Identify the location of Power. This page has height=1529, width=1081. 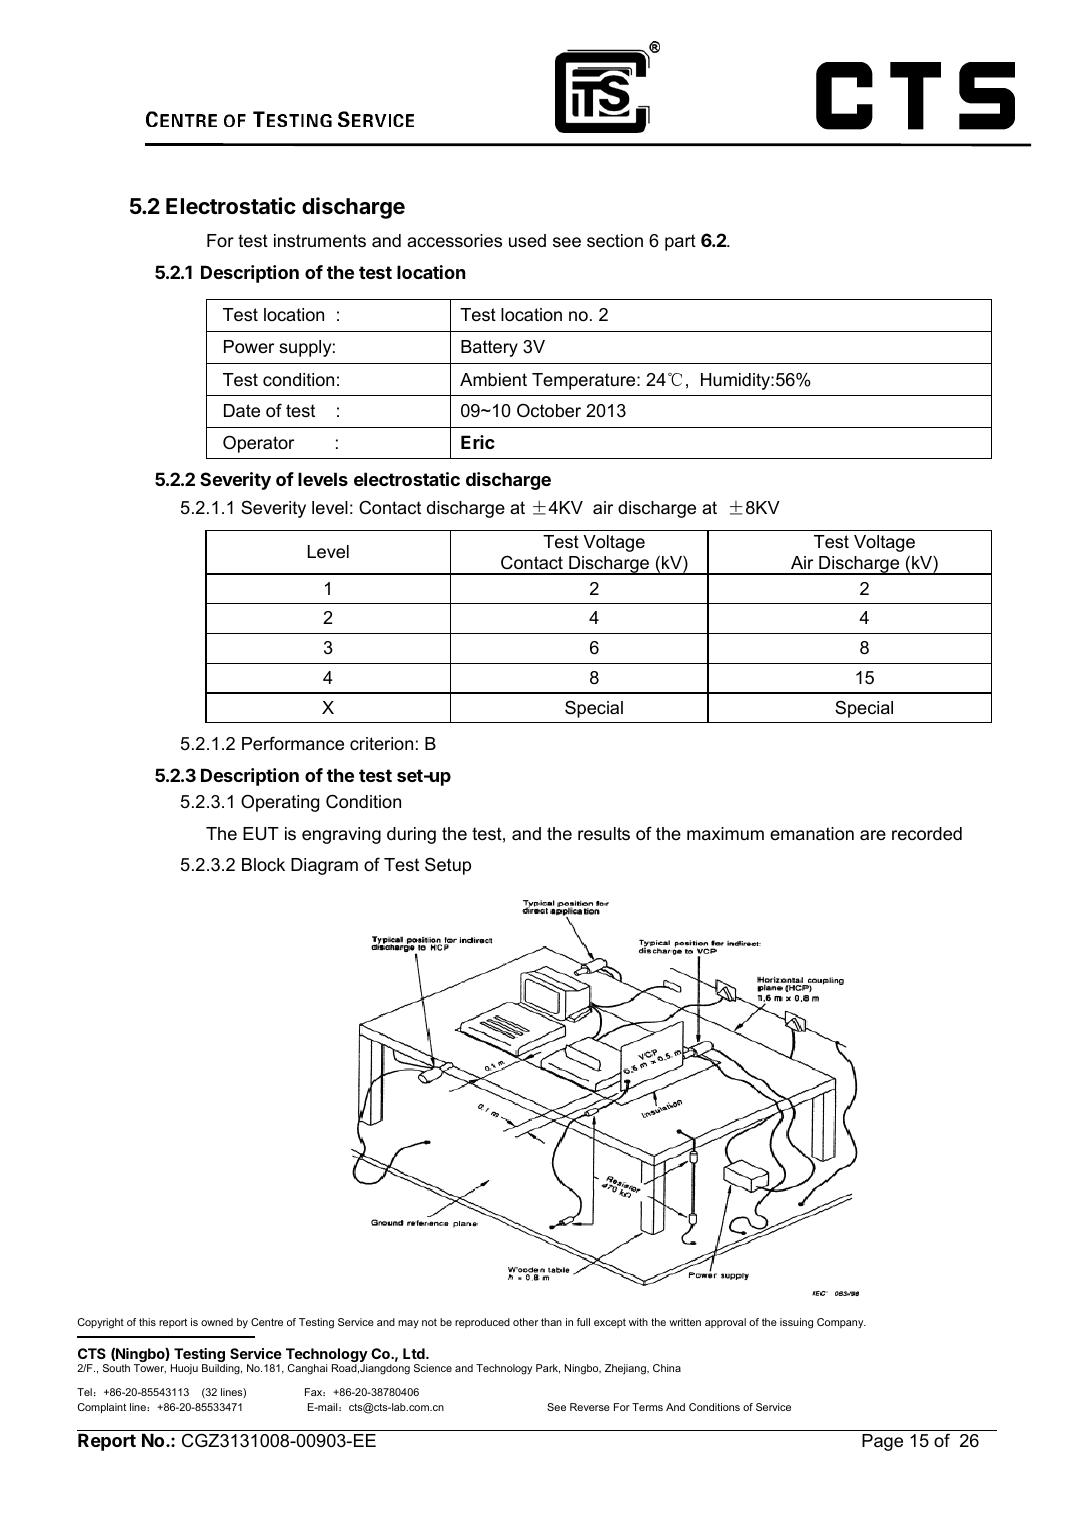
(249, 347).
